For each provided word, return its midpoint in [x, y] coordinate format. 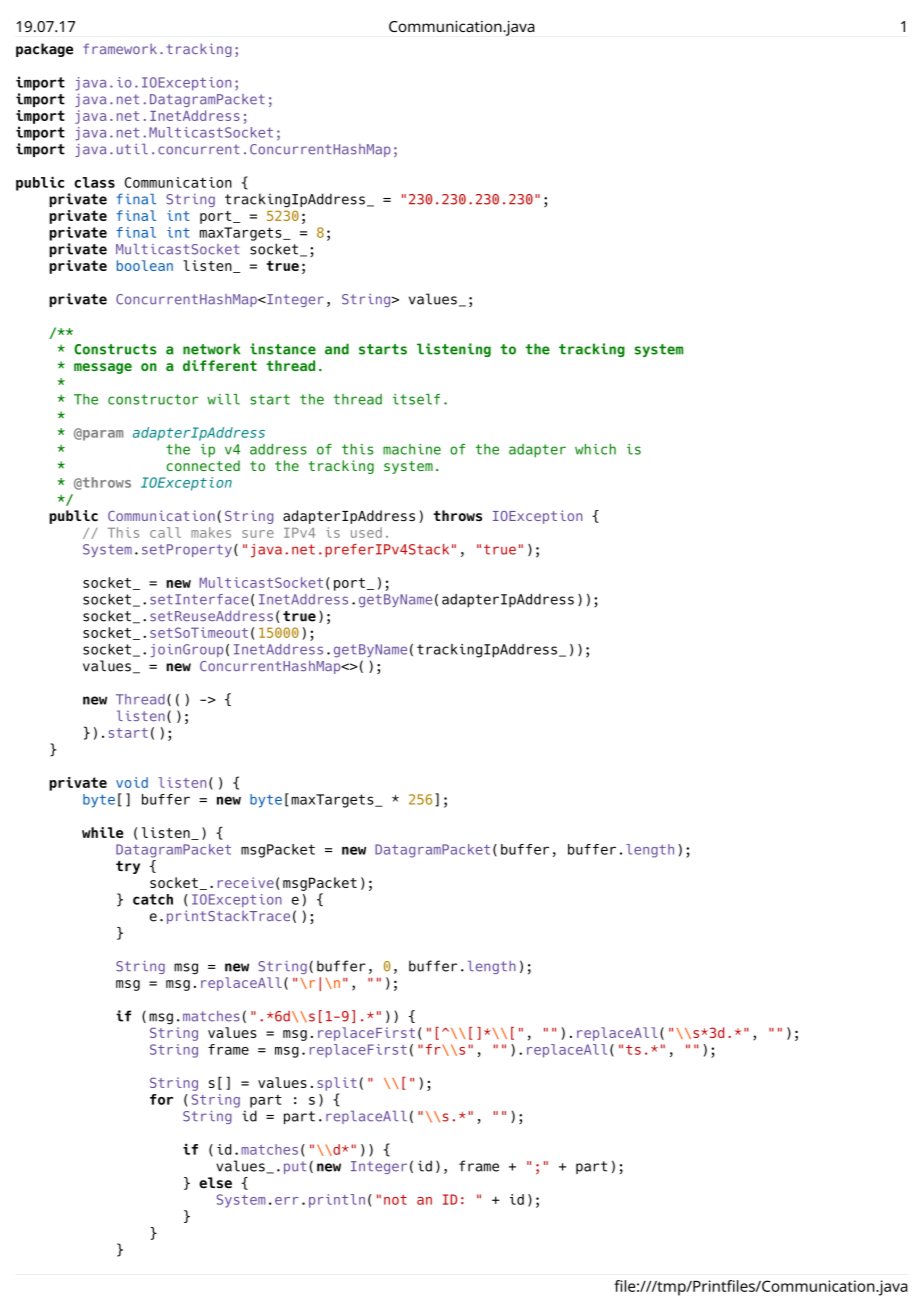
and [337, 349]
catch [153, 899]
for [161, 1099]
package [44, 50]
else [215, 1182]
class [94, 182]
